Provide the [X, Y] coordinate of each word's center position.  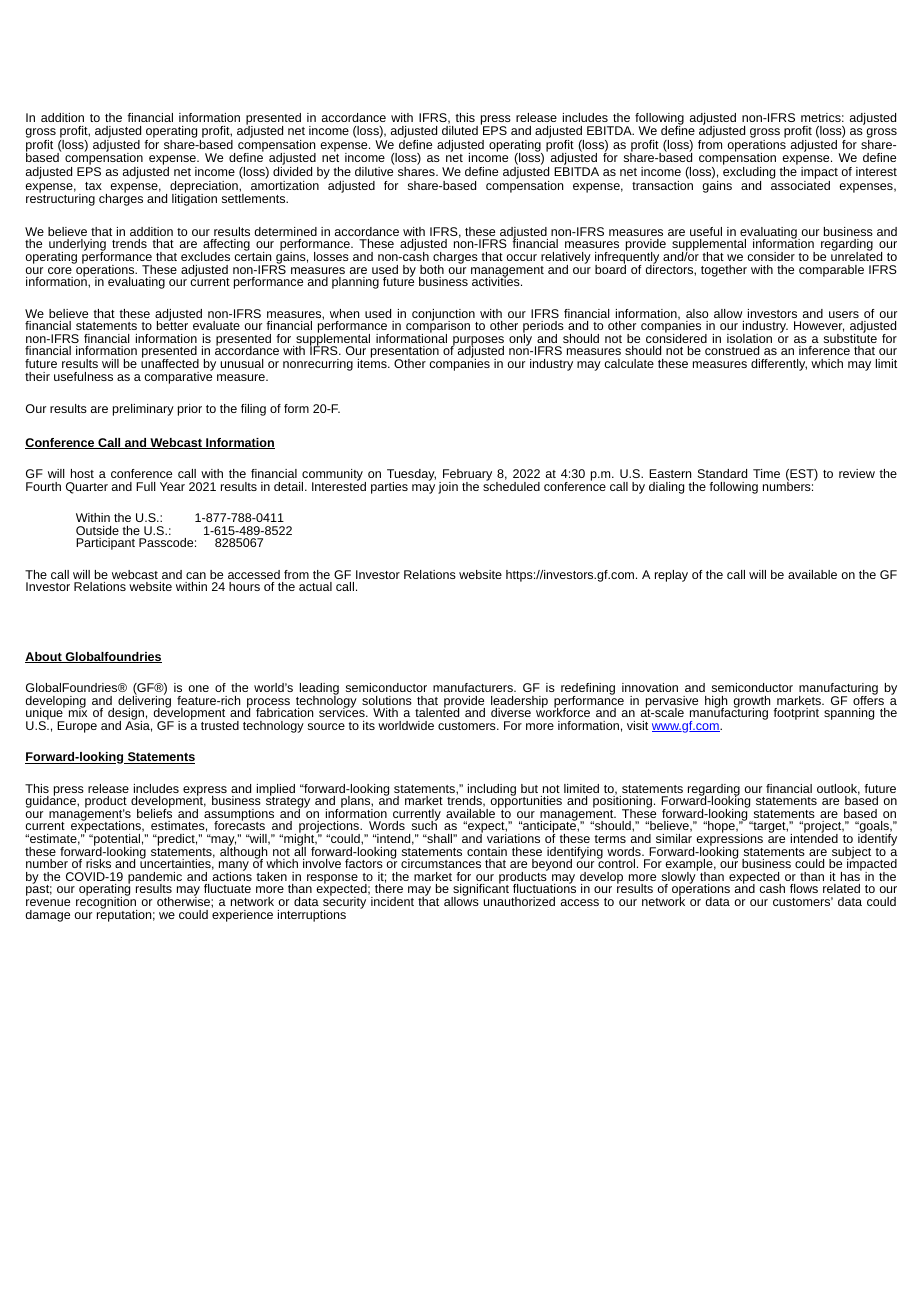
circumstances [441, 863]
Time [766, 473]
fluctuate [227, 888]
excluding [749, 174]
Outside [97, 530]
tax [93, 186]
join [448, 488]
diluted [460, 130]
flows [804, 888]
